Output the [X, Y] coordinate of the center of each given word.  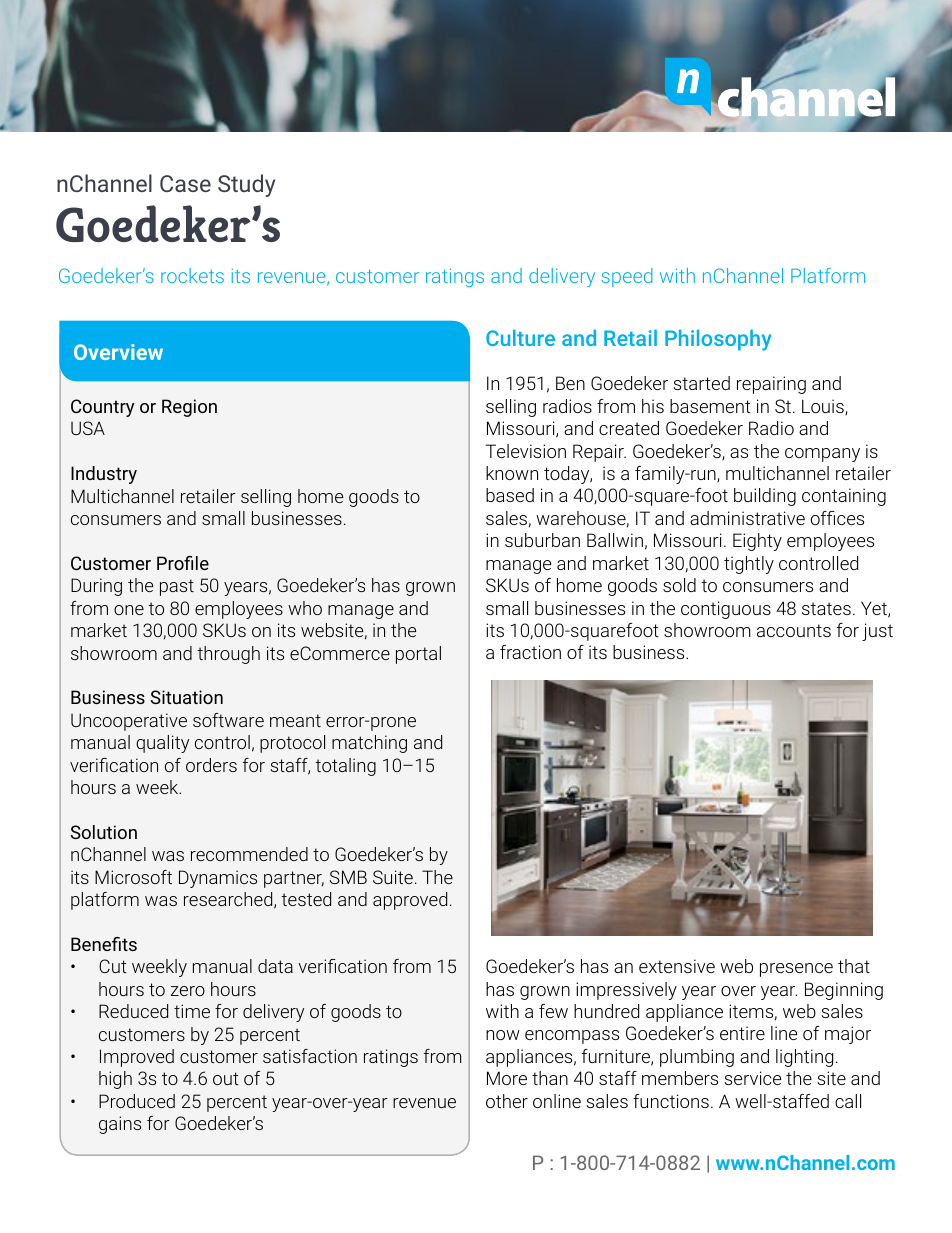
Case [185, 183]
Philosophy [718, 340]
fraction [530, 652]
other [507, 1101]
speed [627, 277]
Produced [137, 1101]
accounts [794, 630]
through [228, 655]
